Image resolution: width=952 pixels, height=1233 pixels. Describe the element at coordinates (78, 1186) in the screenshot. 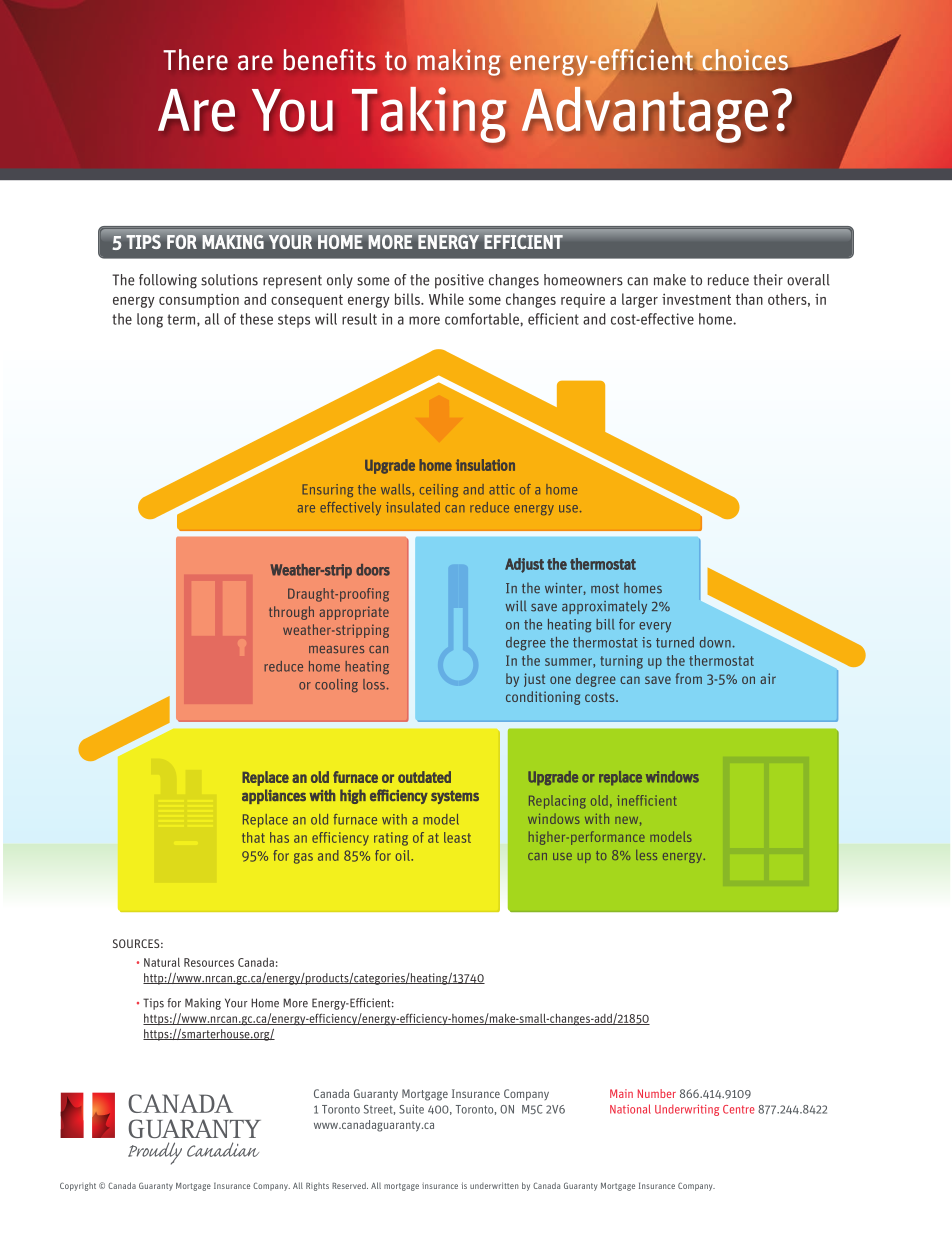

I see `Copyright` at that location.
